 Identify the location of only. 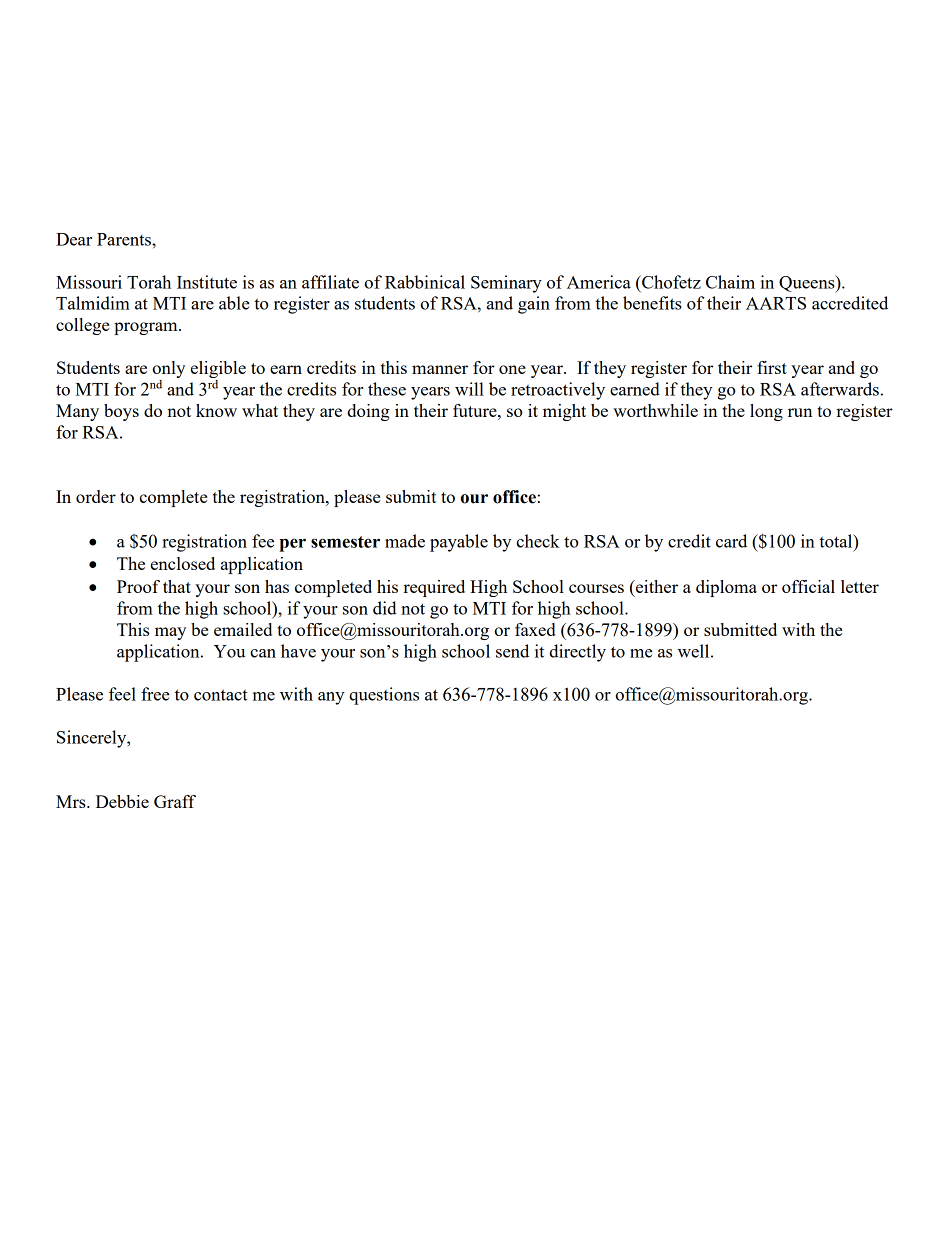
(168, 371).
